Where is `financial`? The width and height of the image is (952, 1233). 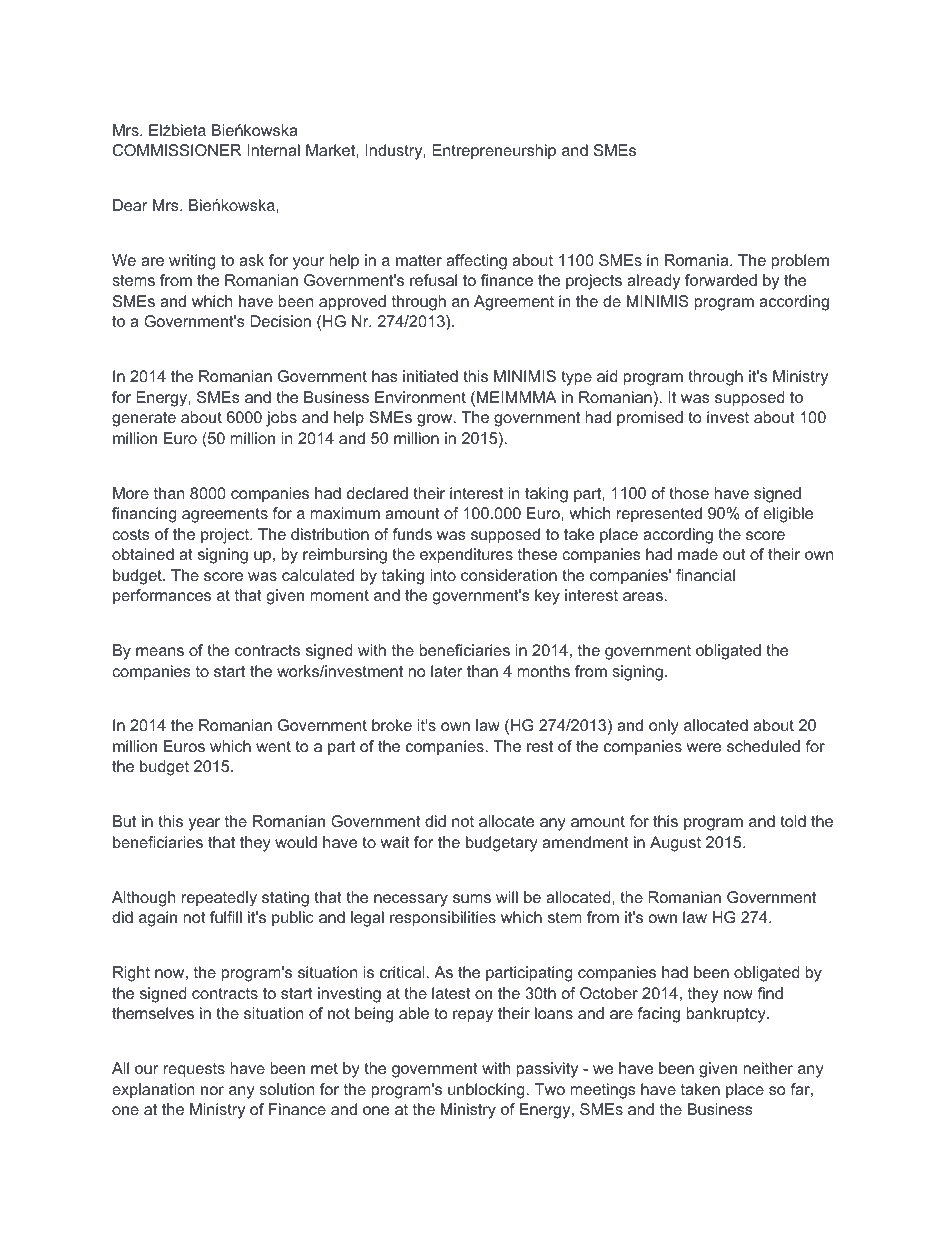 financial is located at coordinates (705, 575).
